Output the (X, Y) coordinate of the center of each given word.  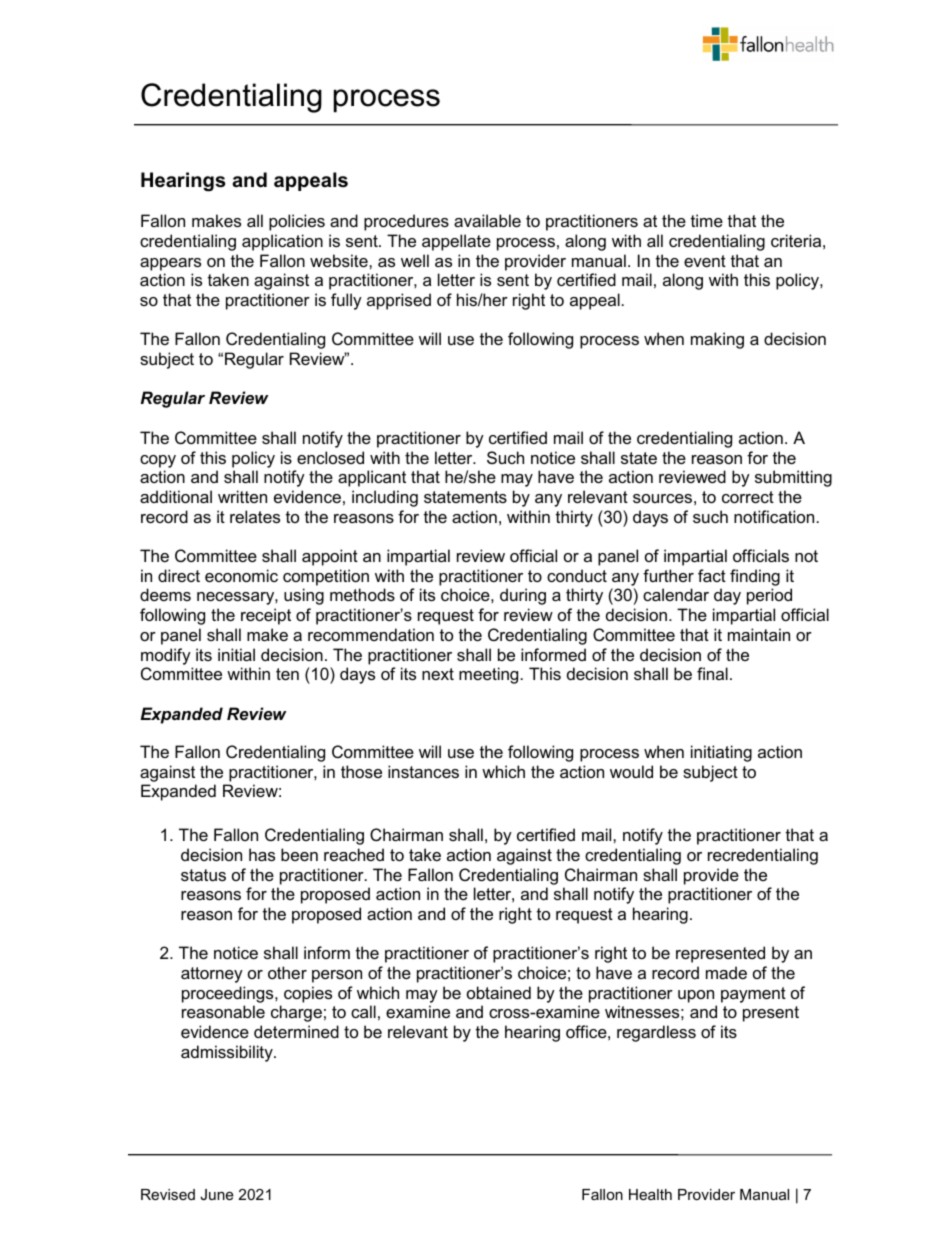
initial (236, 654)
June (216, 1194)
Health (650, 1194)
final (712, 673)
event (705, 261)
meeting (488, 675)
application (282, 242)
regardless (656, 1033)
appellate (456, 242)
